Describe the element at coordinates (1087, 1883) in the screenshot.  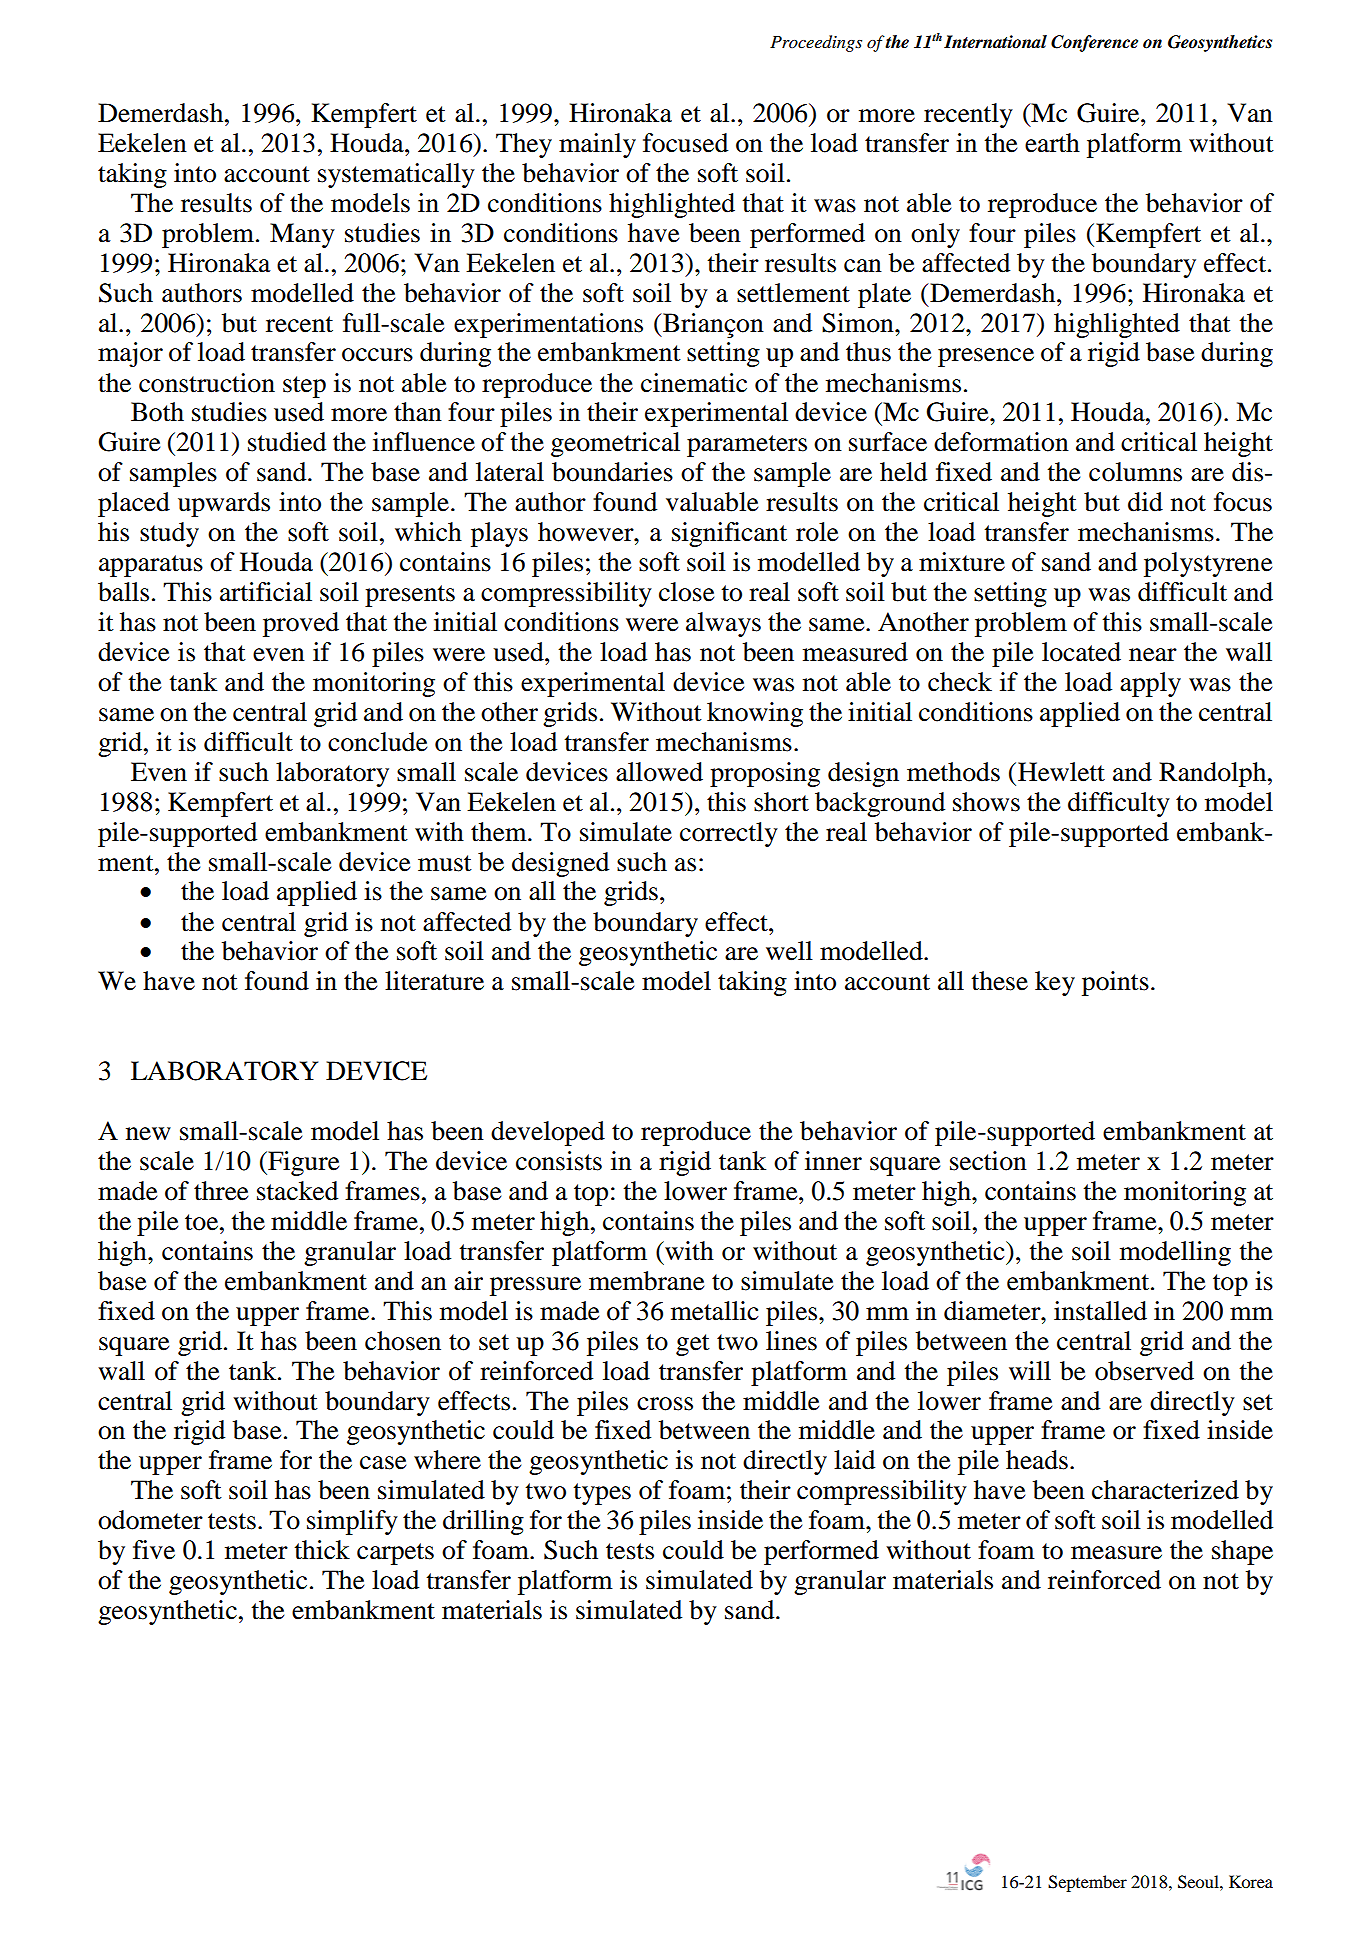
I see `September` at that location.
